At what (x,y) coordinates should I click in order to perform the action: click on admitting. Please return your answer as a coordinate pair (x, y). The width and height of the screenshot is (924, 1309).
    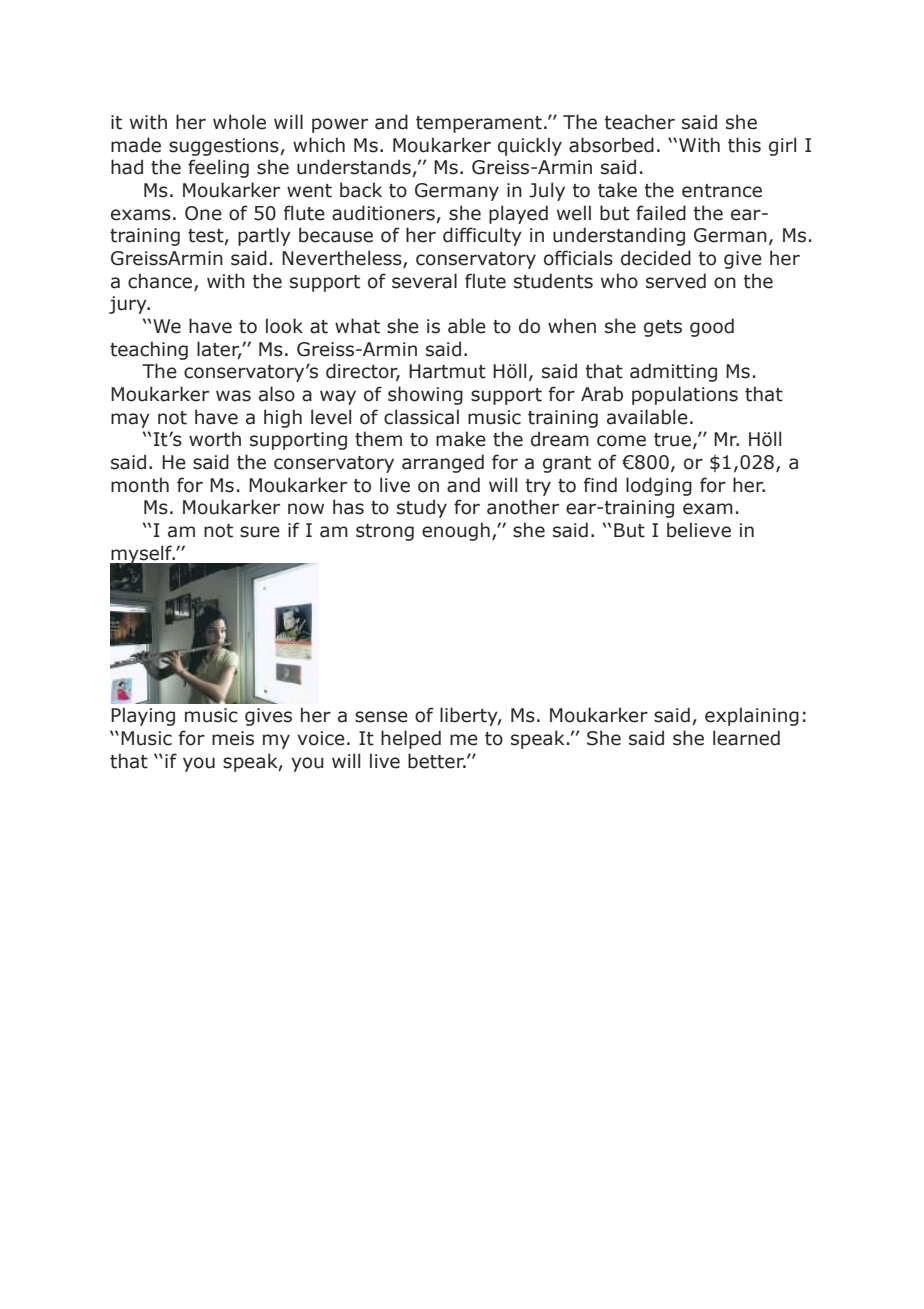
    Looking at the image, I should click on (673, 372).
